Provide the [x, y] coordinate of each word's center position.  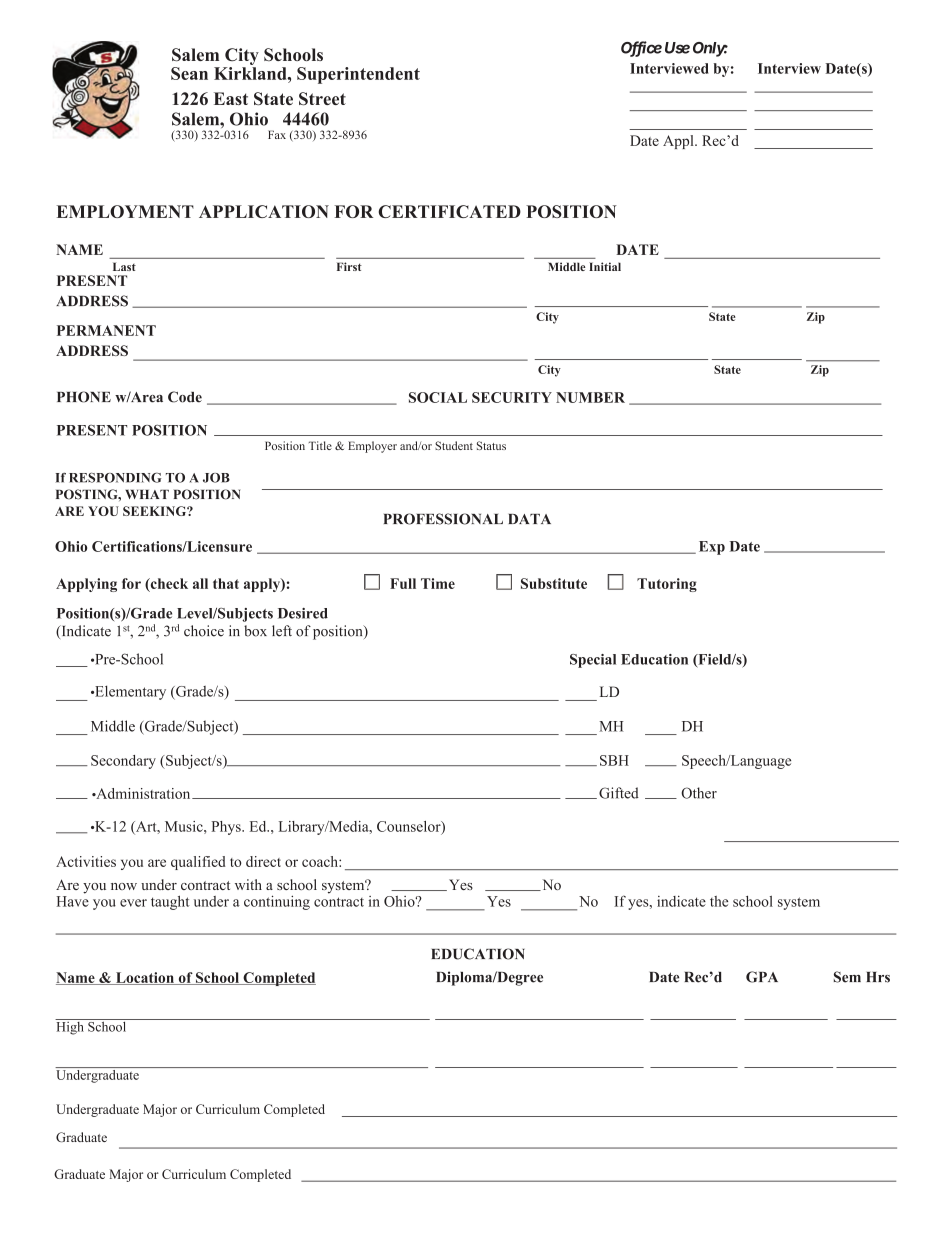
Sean [189, 73]
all [200, 583]
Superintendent [358, 75]
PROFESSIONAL [443, 519]
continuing [277, 902]
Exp [712, 548]
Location [144, 978]
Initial [605, 266]
